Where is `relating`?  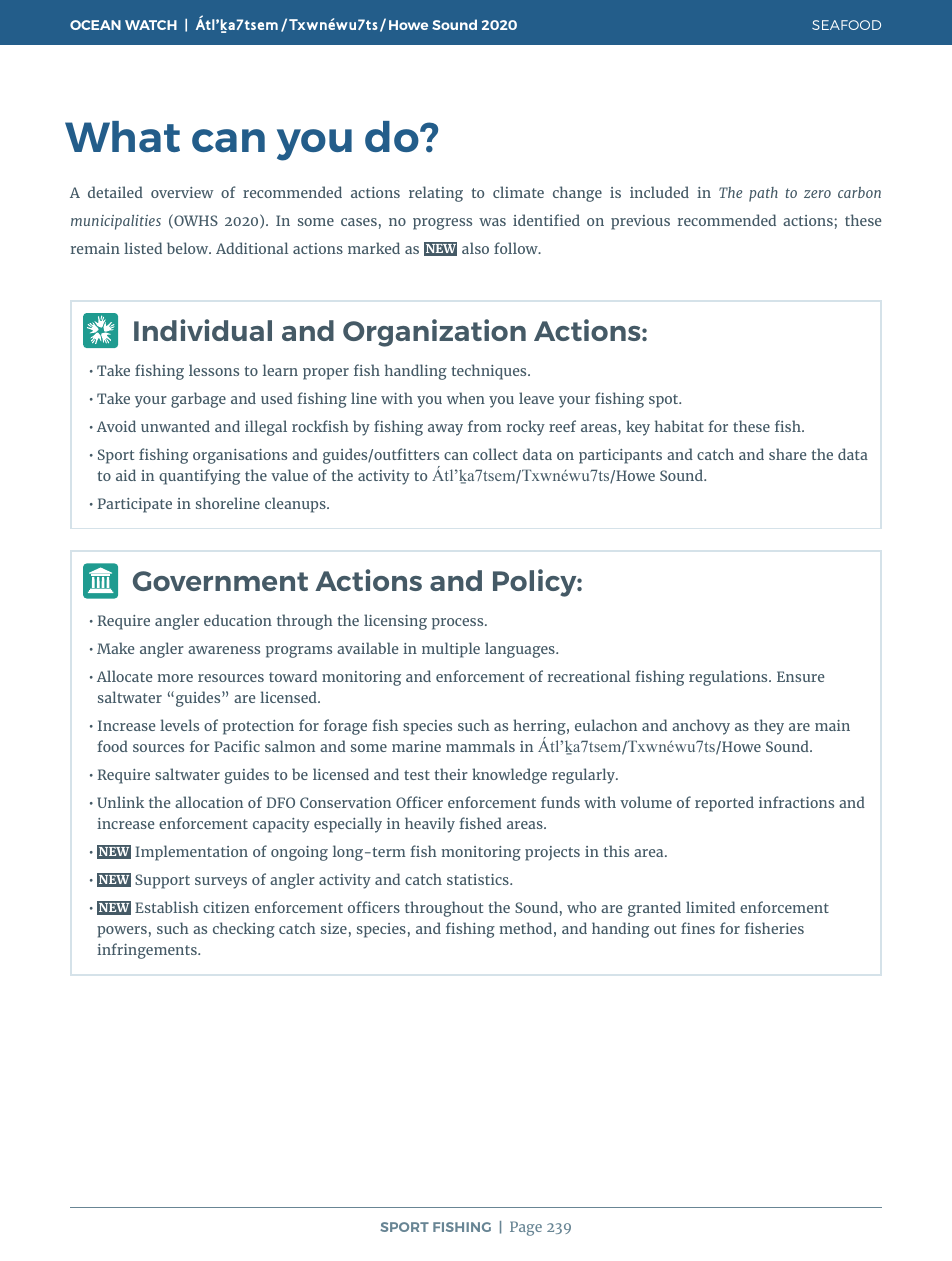
relating is located at coordinates (436, 194).
